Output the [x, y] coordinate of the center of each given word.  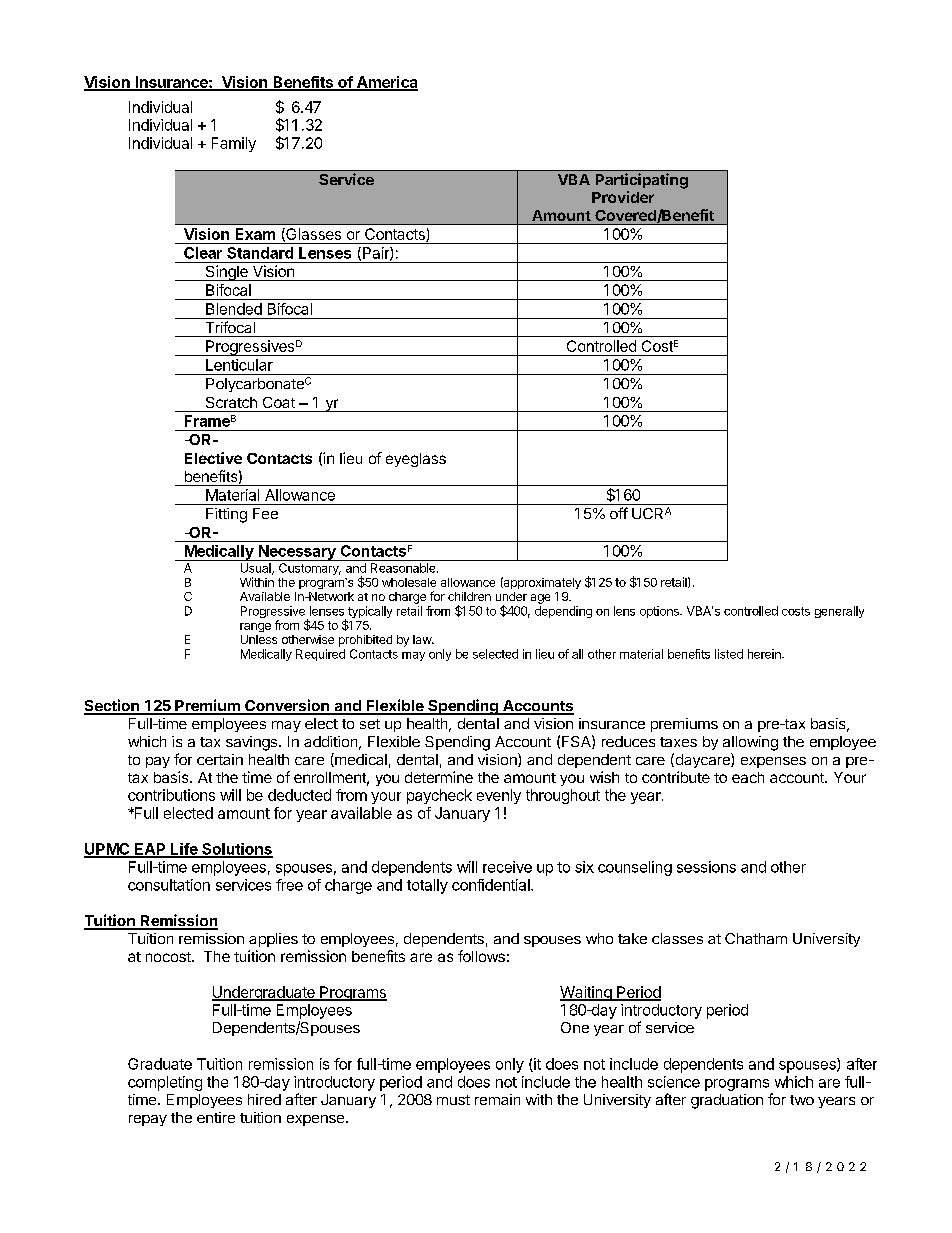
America [386, 83]
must [453, 1100]
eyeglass [416, 460]
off [619, 513]
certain [220, 759]
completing [165, 1083]
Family [234, 144]
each [748, 777]
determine [439, 777]
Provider [623, 197]
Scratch [231, 402]
